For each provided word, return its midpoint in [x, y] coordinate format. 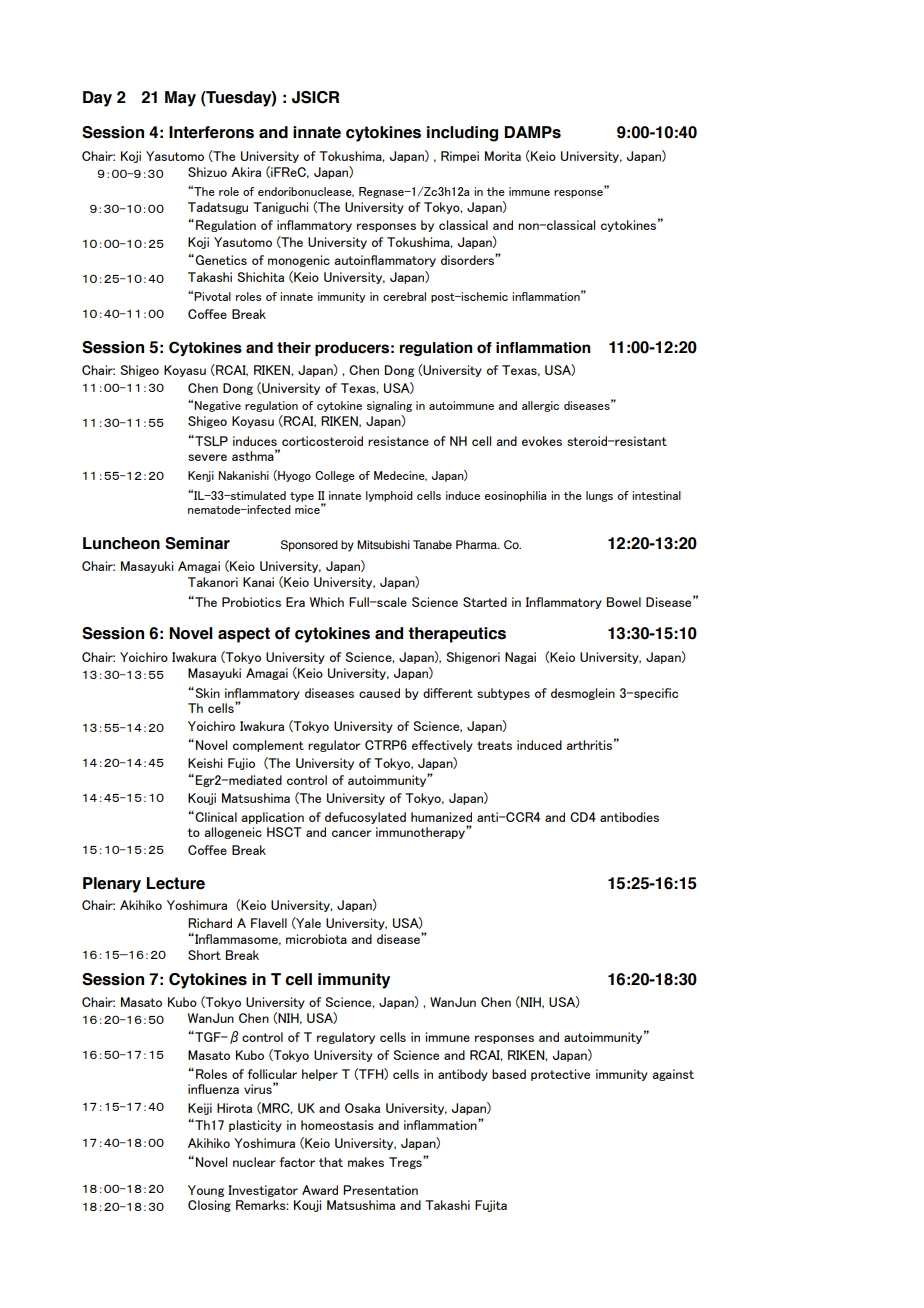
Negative [217, 406]
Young [206, 1191]
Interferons [211, 132]
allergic [540, 406]
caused [379, 693]
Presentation [380, 1190]
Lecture [175, 883]
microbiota [316, 939]
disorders [468, 259]
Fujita [491, 1206]
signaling [389, 406]
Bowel [624, 602]
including [462, 134]
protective [560, 1075]
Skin [206, 693]
